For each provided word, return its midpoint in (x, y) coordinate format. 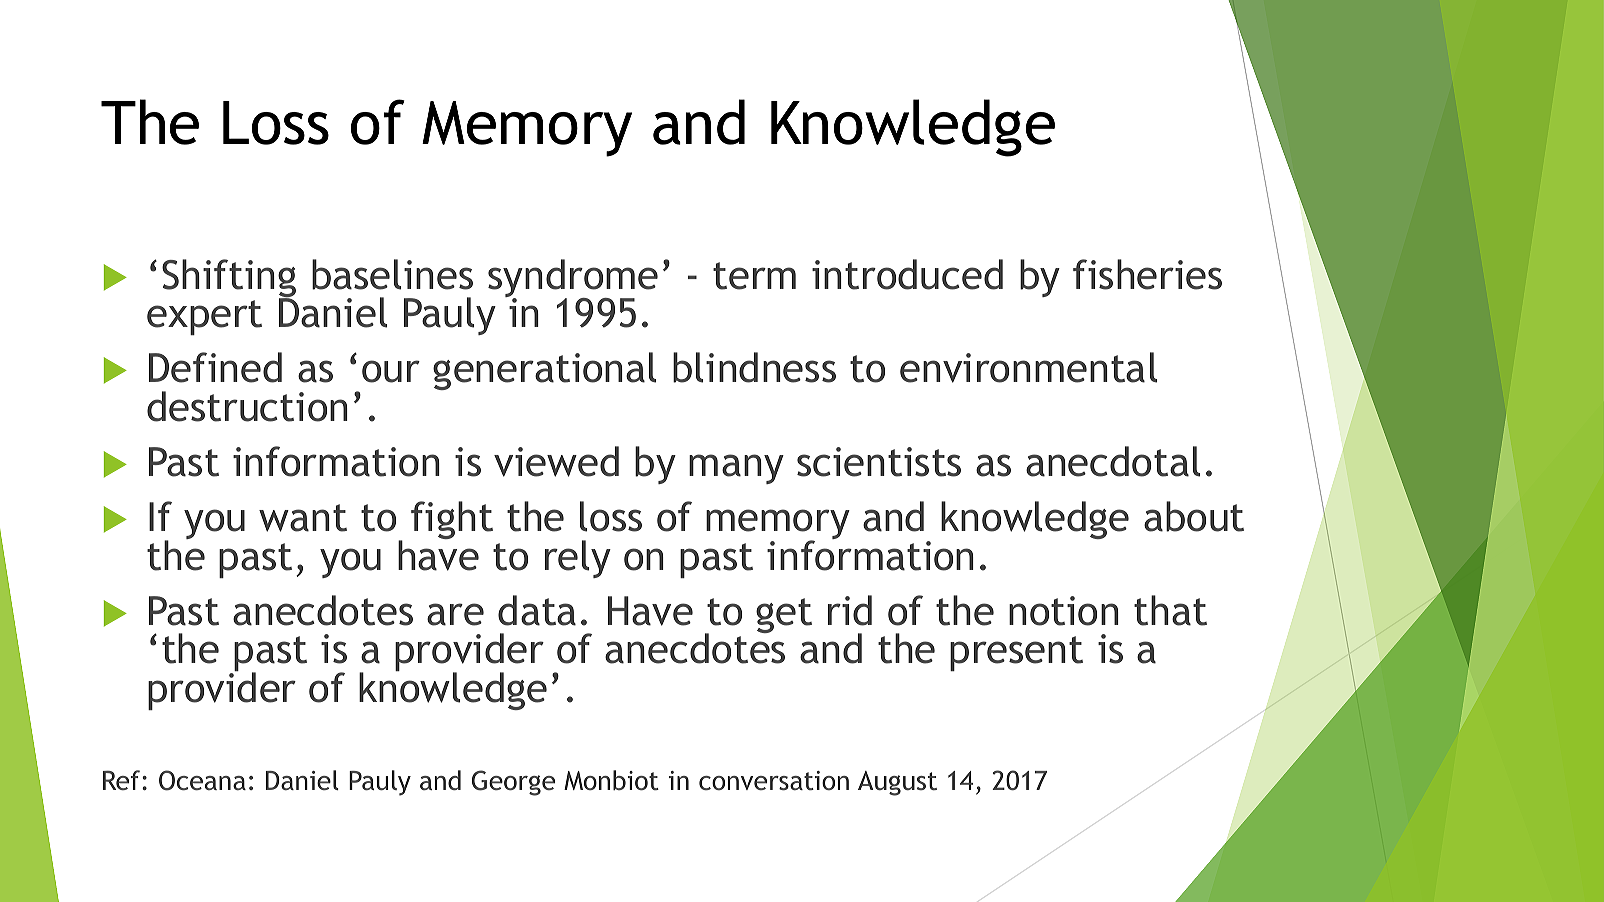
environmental (1028, 367)
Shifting (229, 279)
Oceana (202, 780)
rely (578, 559)
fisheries (1147, 274)
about (1194, 516)
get (784, 615)
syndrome (573, 279)
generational (544, 371)
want (303, 518)
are (455, 614)
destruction (247, 406)
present (1016, 653)
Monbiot (611, 780)
